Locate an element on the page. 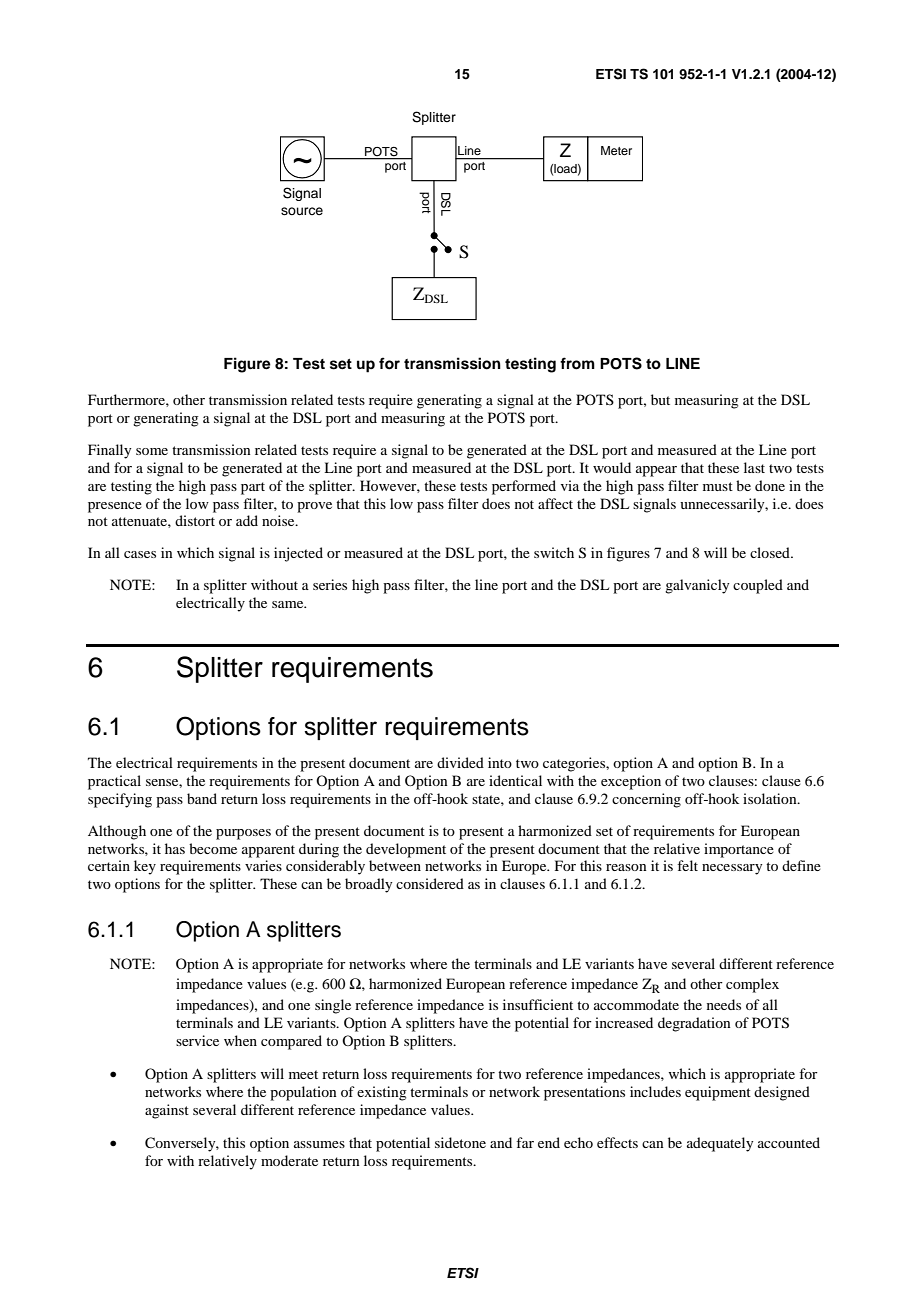  cases is located at coordinates (140, 554).
